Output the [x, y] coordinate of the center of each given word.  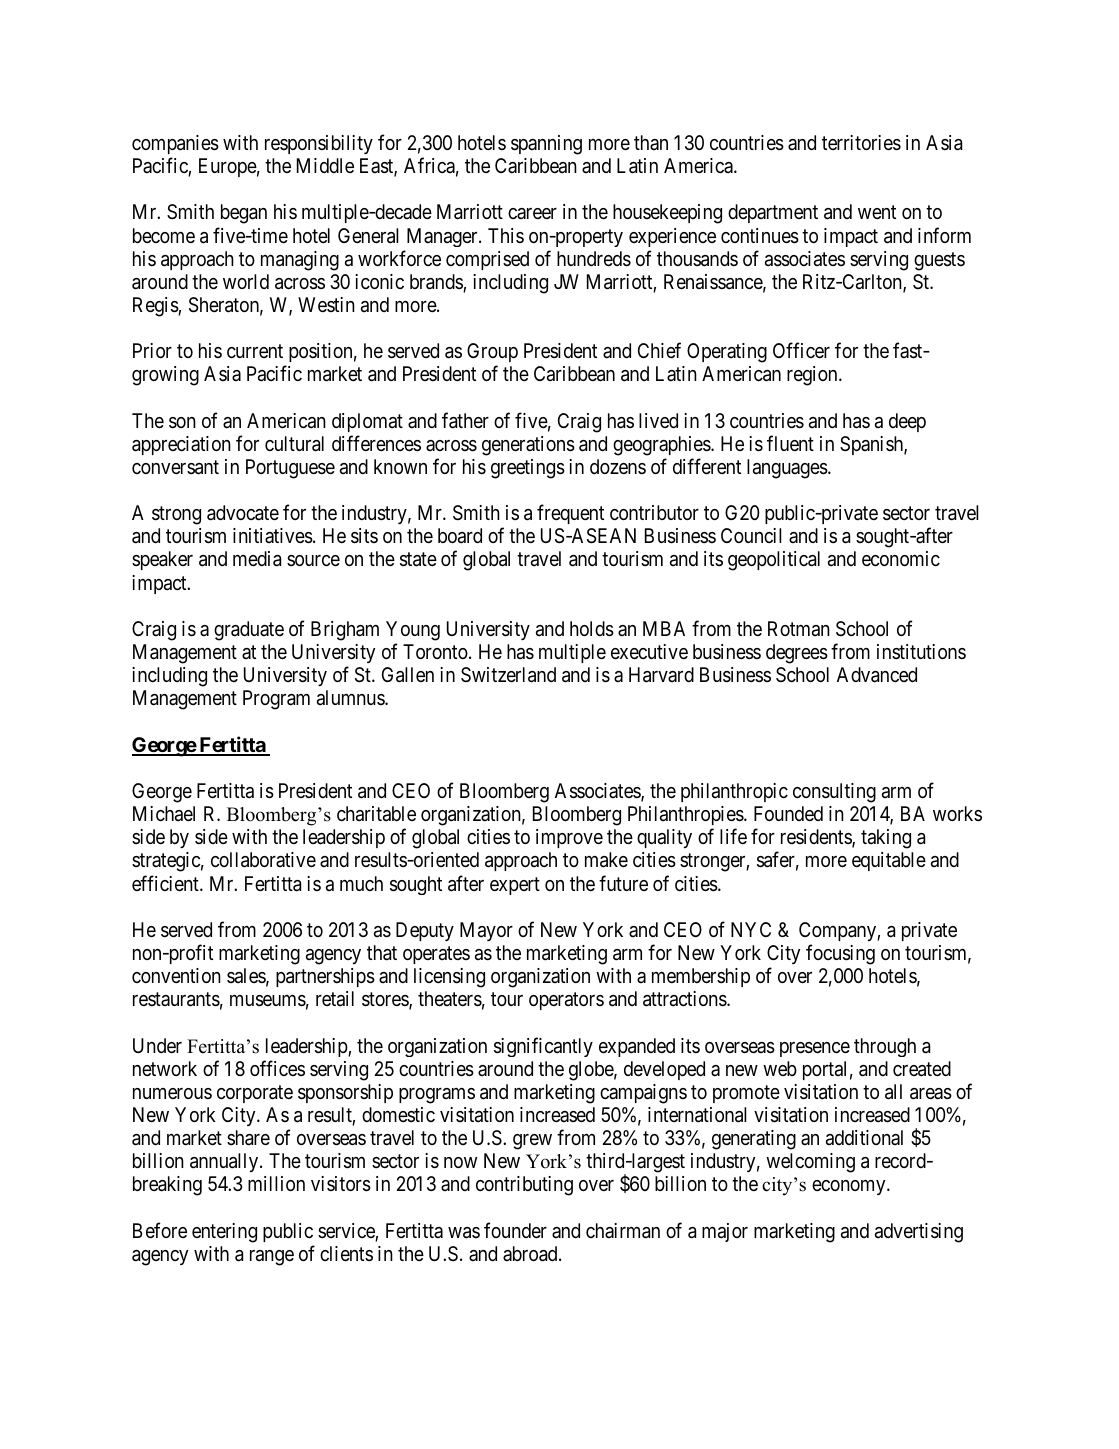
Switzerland [508, 675]
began [244, 214]
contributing [524, 1186]
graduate [249, 631]
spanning [546, 145]
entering [224, 1233]
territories [861, 143]
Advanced [877, 675]
